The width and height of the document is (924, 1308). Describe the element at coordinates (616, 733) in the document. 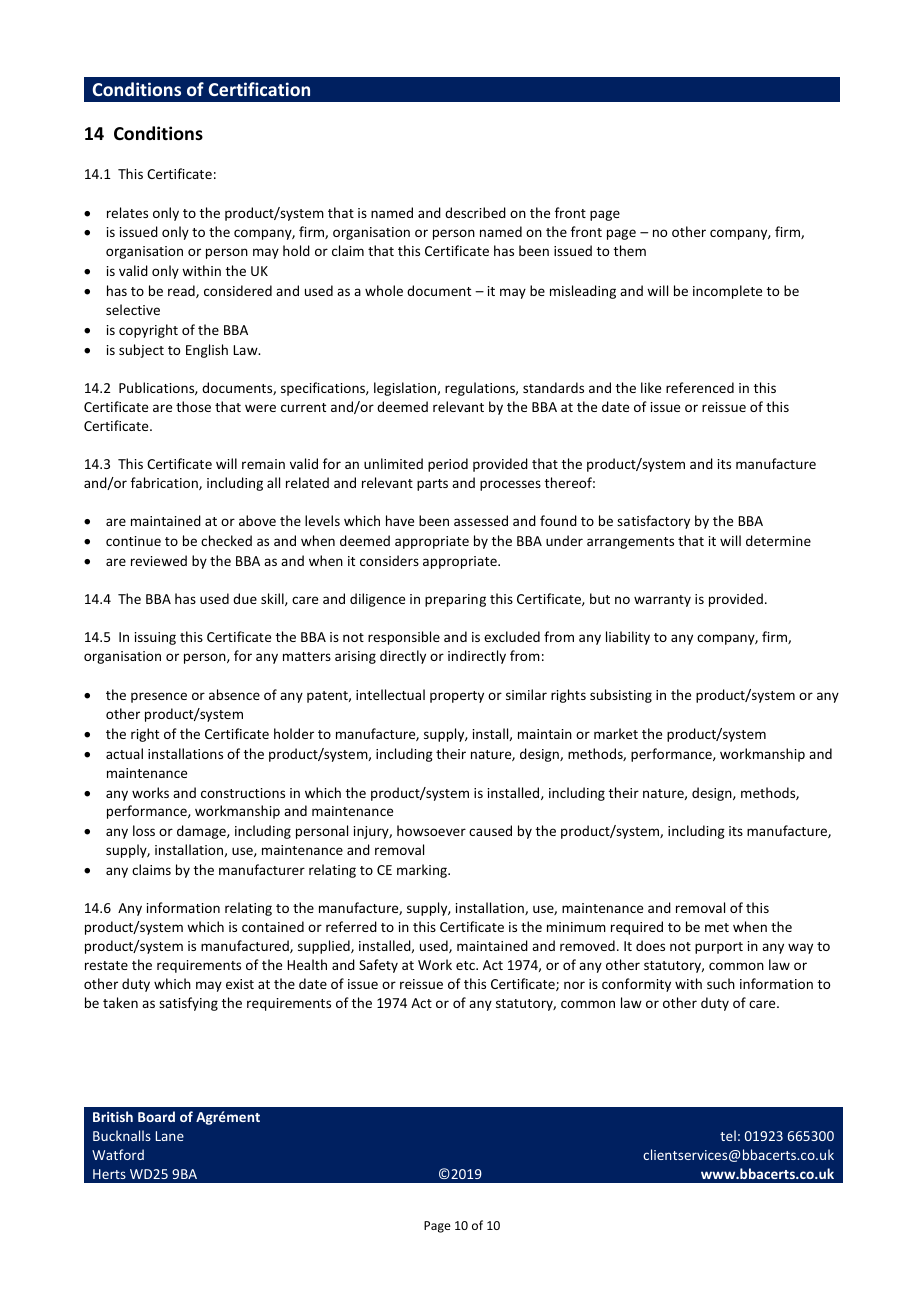

I see `market` at that location.
